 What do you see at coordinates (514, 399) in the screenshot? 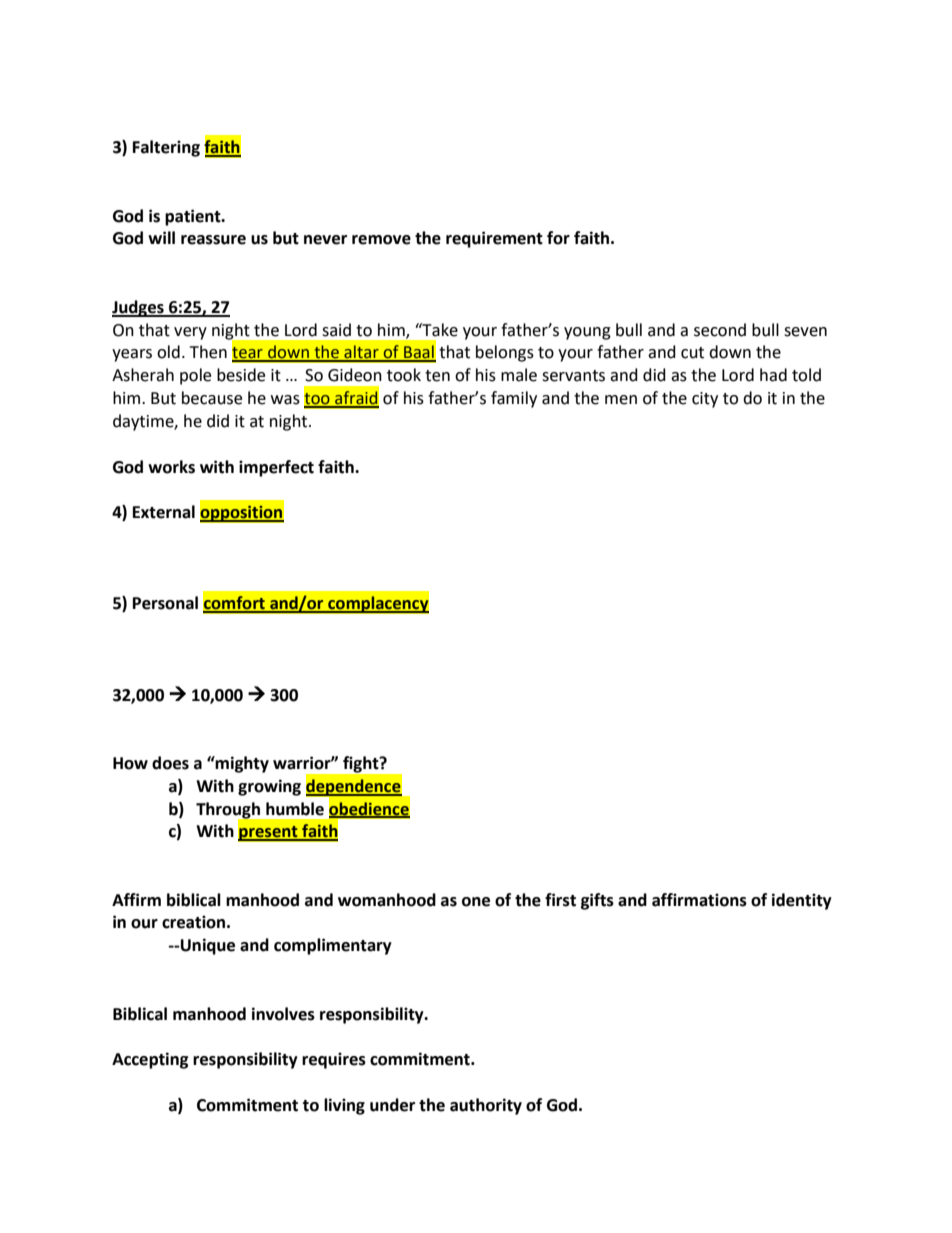
I see `family` at bounding box center [514, 399].
